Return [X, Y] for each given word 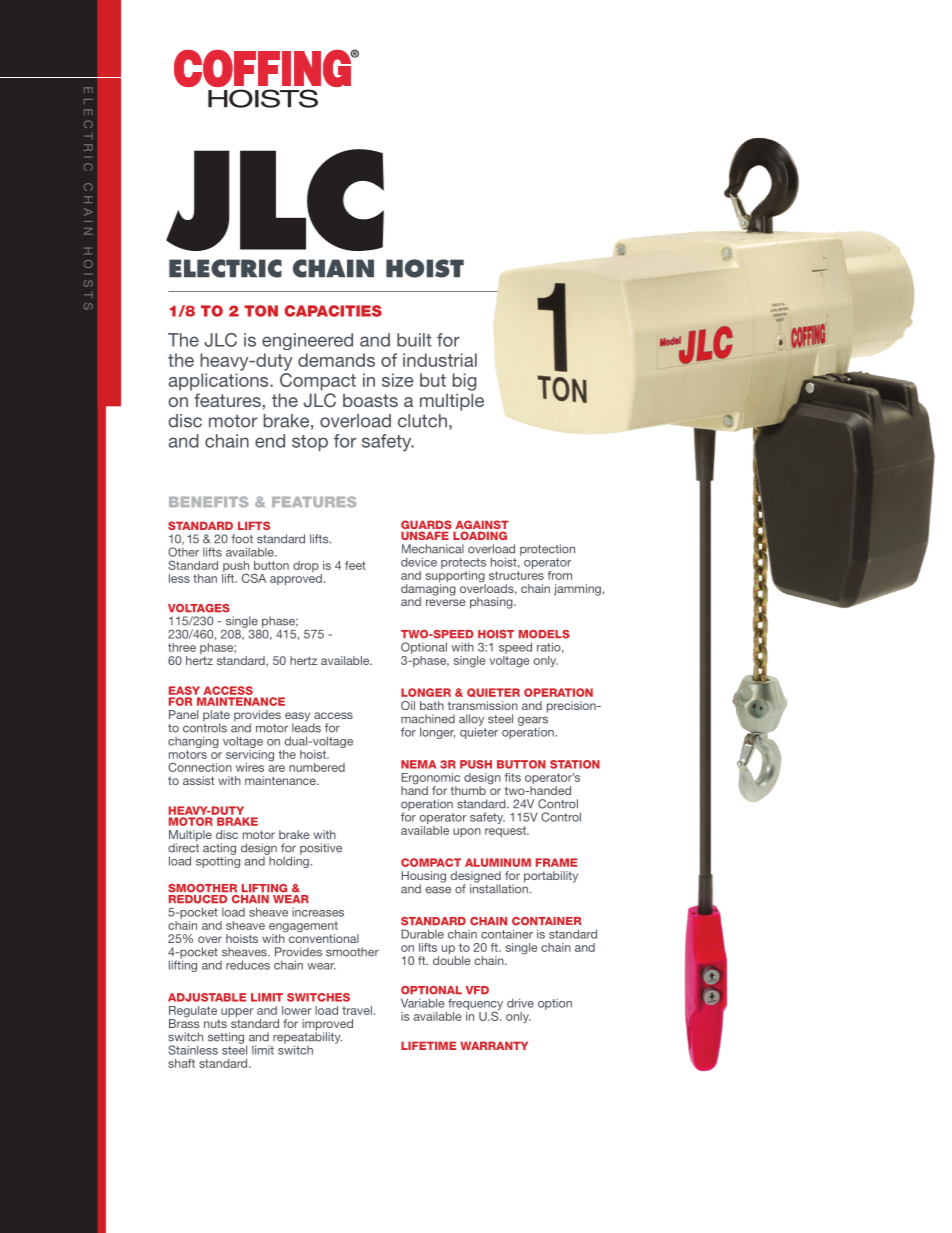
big [464, 382]
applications [220, 382]
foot [242, 539]
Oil [408, 705]
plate [216, 717]
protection [547, 550]
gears [533, 721]
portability [551, 877]
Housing [423, 878]
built [414, 340]
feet [355, 565]
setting [227, 1039]
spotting [218, 861]
